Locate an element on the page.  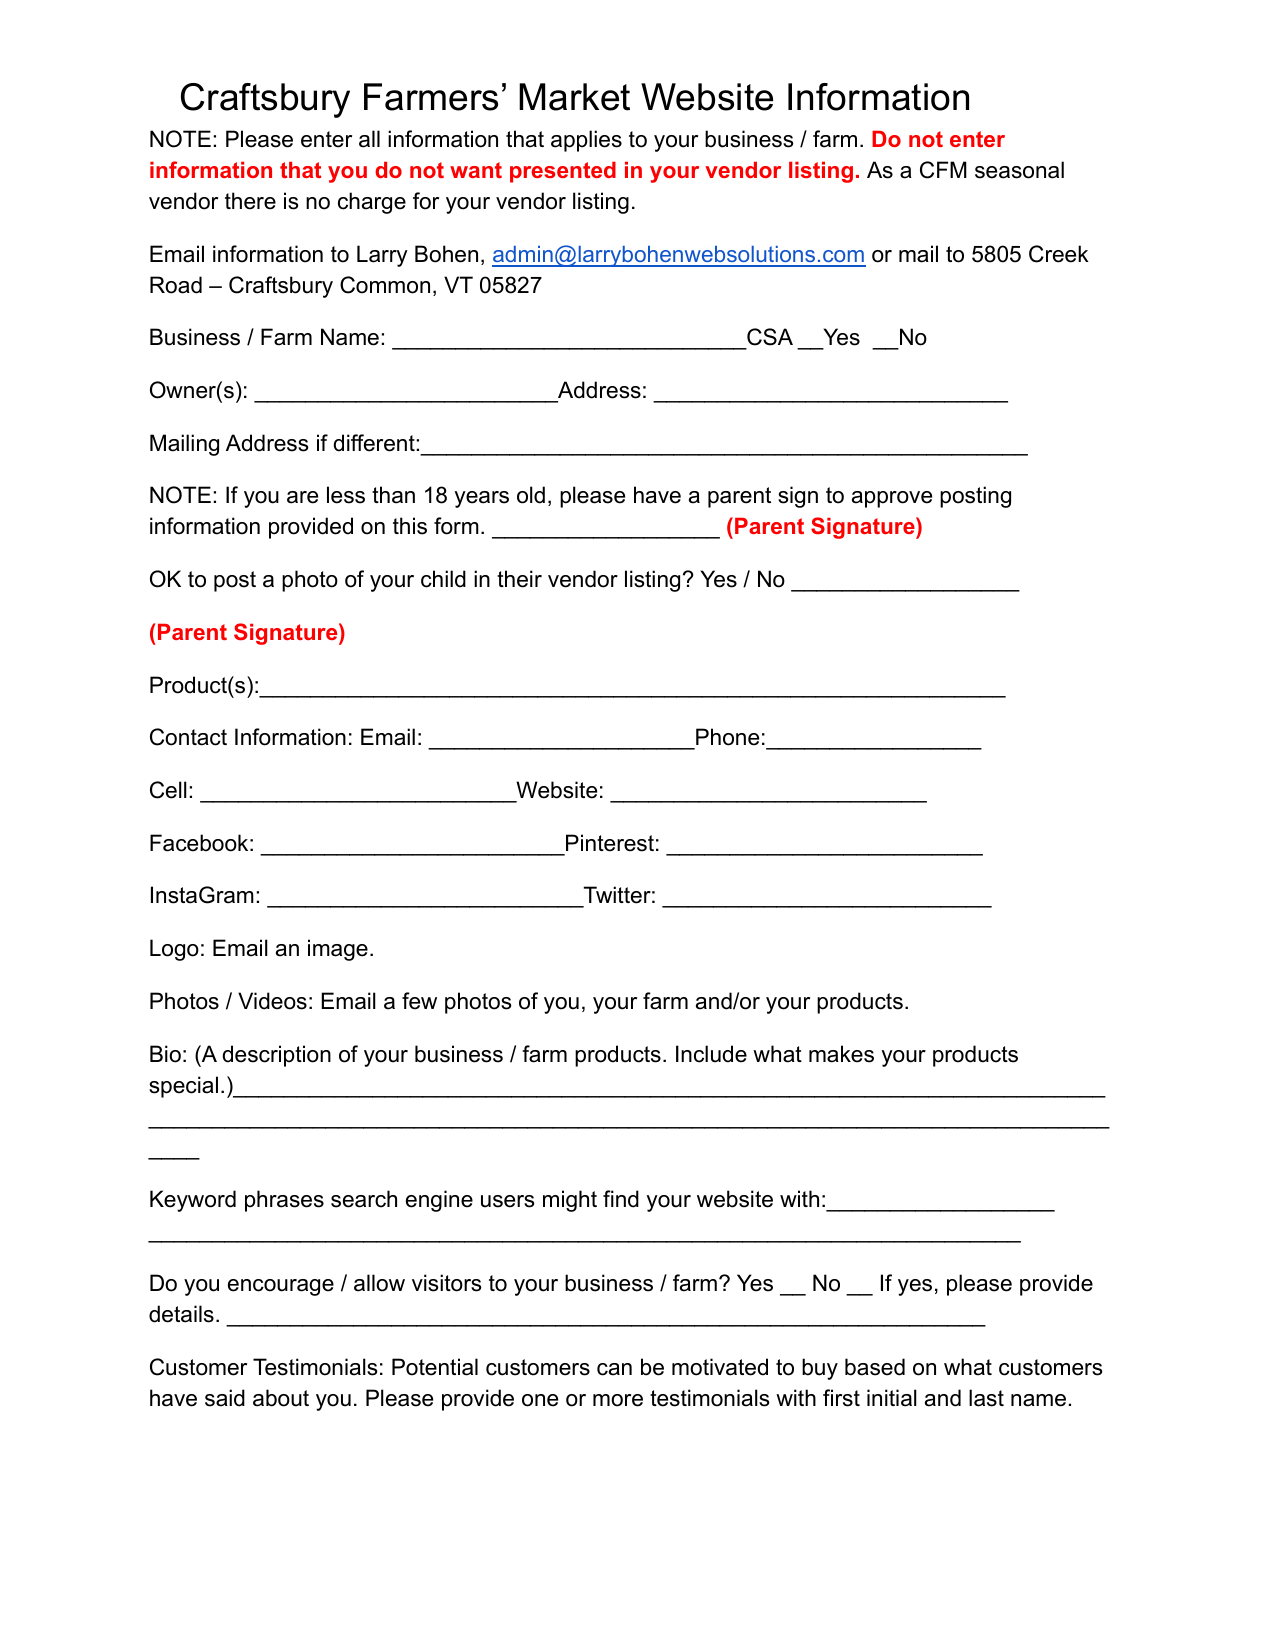
makes is located at coordinates (841, 1054).
